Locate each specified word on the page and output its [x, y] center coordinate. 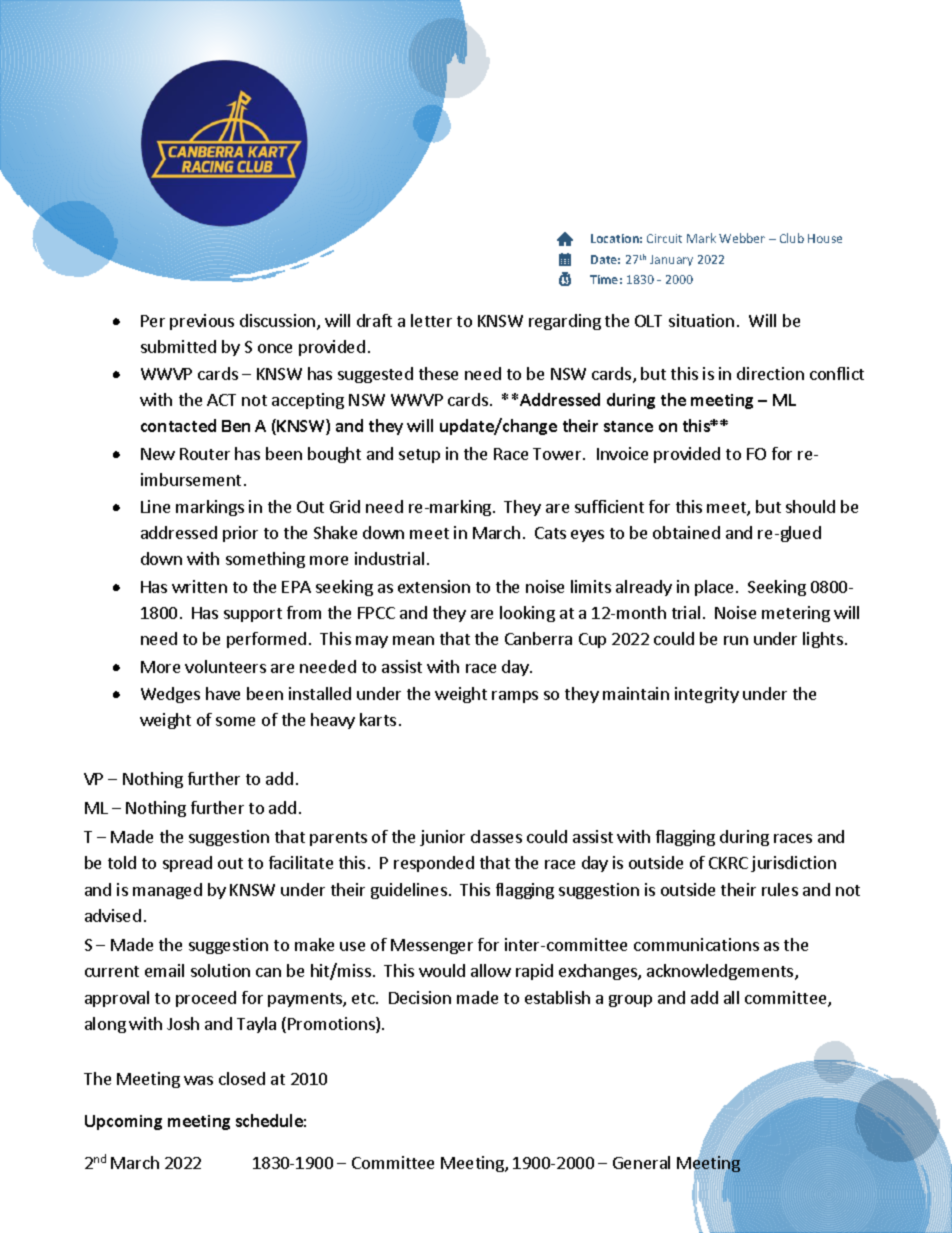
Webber [742, 238]
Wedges [170, 695]
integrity [707, 695]
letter [431, 320]
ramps [515, 697]
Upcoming [123, 1122]
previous [202, 322]
